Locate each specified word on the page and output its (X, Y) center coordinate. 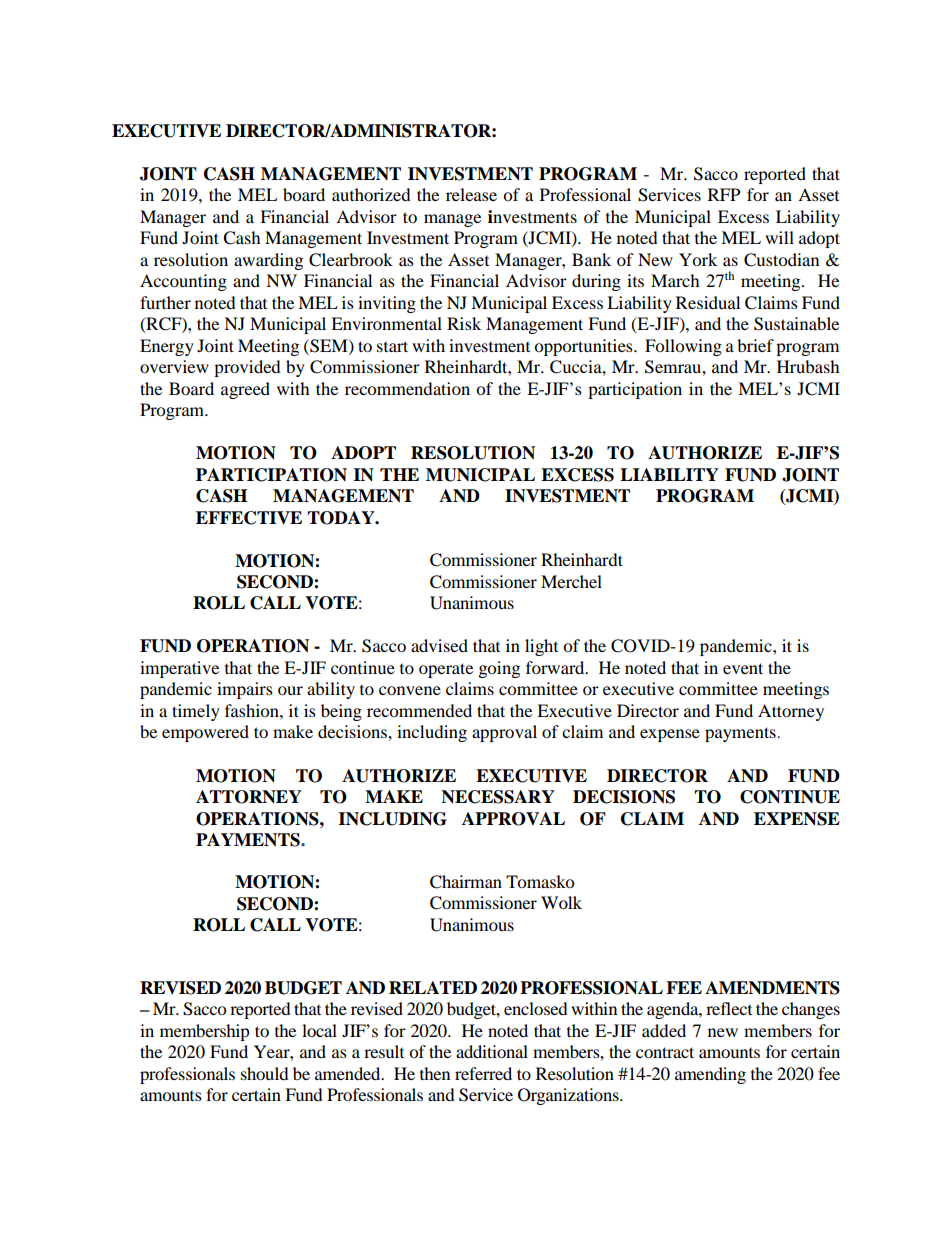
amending (710, 1075)
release (471, 194)
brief (755, 345)
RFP (724, 194)
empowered (205, 733)
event (743, 668)
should (265, 1073)
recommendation (407, 388)
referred (483, 1073)
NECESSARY (498, 797)
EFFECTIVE (249, 518)
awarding (268, 261)
